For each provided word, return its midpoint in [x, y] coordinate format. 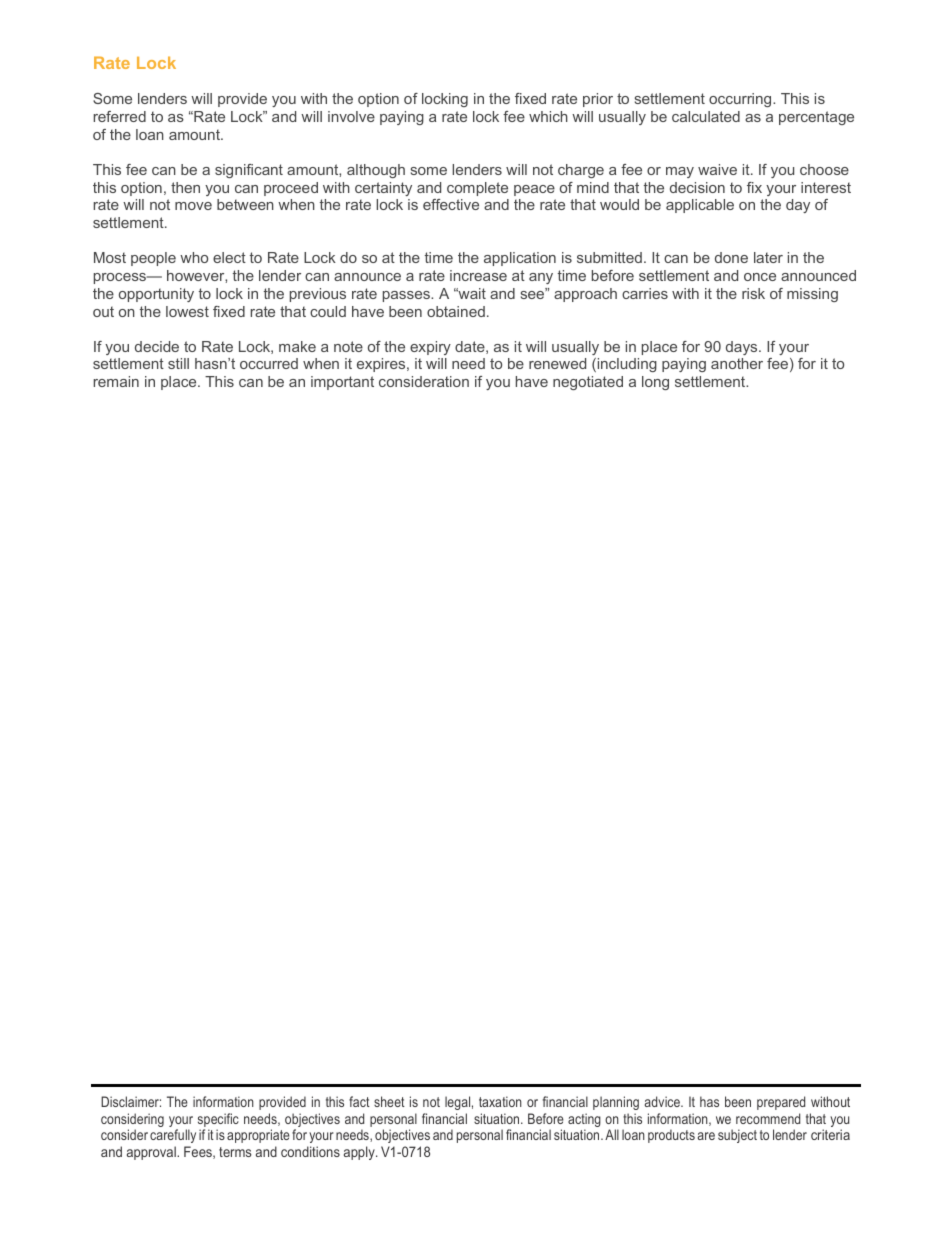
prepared [781, 1103]
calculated [706, 116]
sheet [389, 1101]
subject [737, 1136]
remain [116, 381]
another [737, 363]
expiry [430, 348]
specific [218, 1121]
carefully [173, 1136]
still [178, 363]
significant [249, 171]
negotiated [588, 383]
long [655, 383]
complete [477, 189]
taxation [500, 1101]
